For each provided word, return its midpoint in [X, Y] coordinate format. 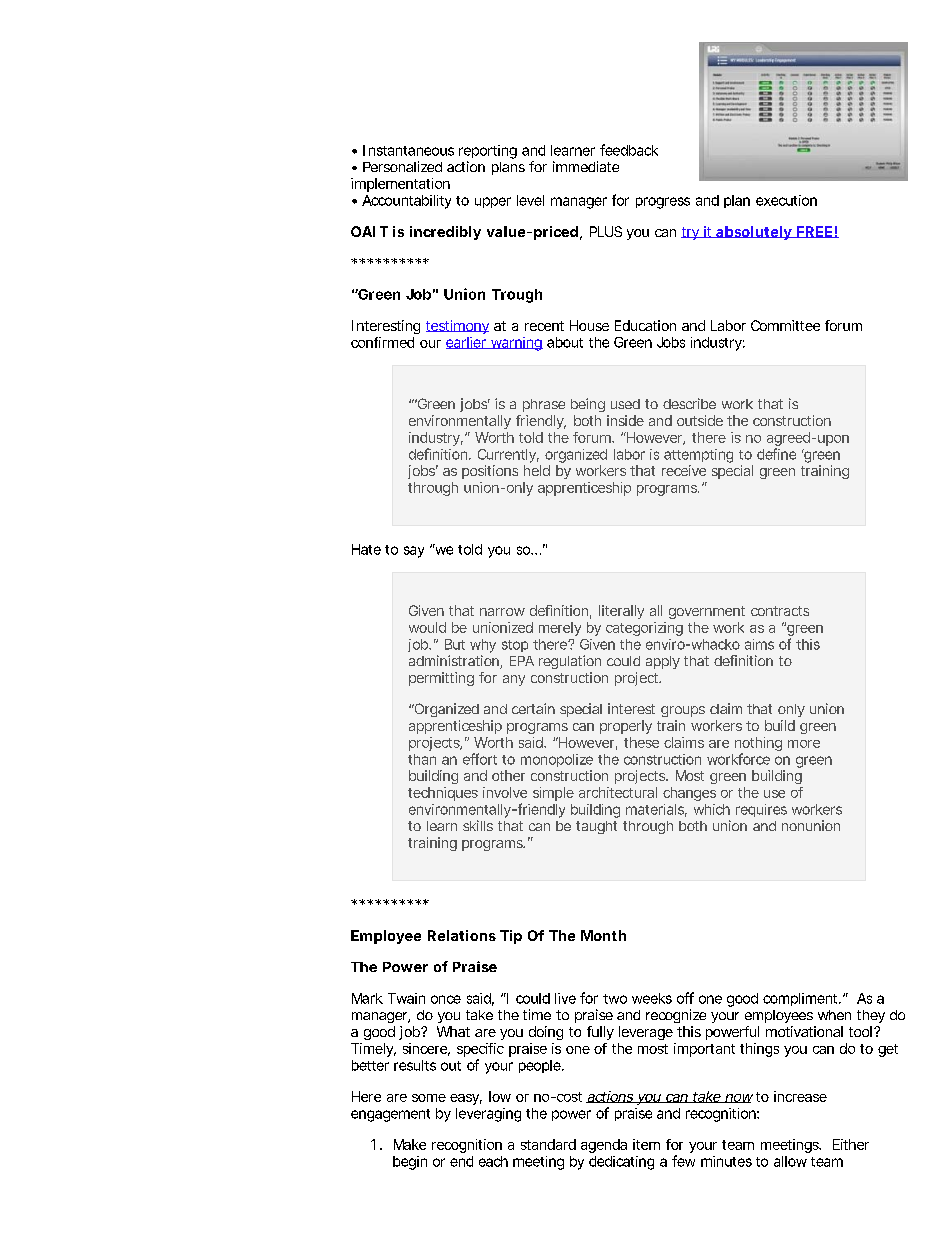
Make [410, 1144]
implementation [400, 185]
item [646, 1144]
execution [786, 200]
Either [851, 1144]
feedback [629, 150]
